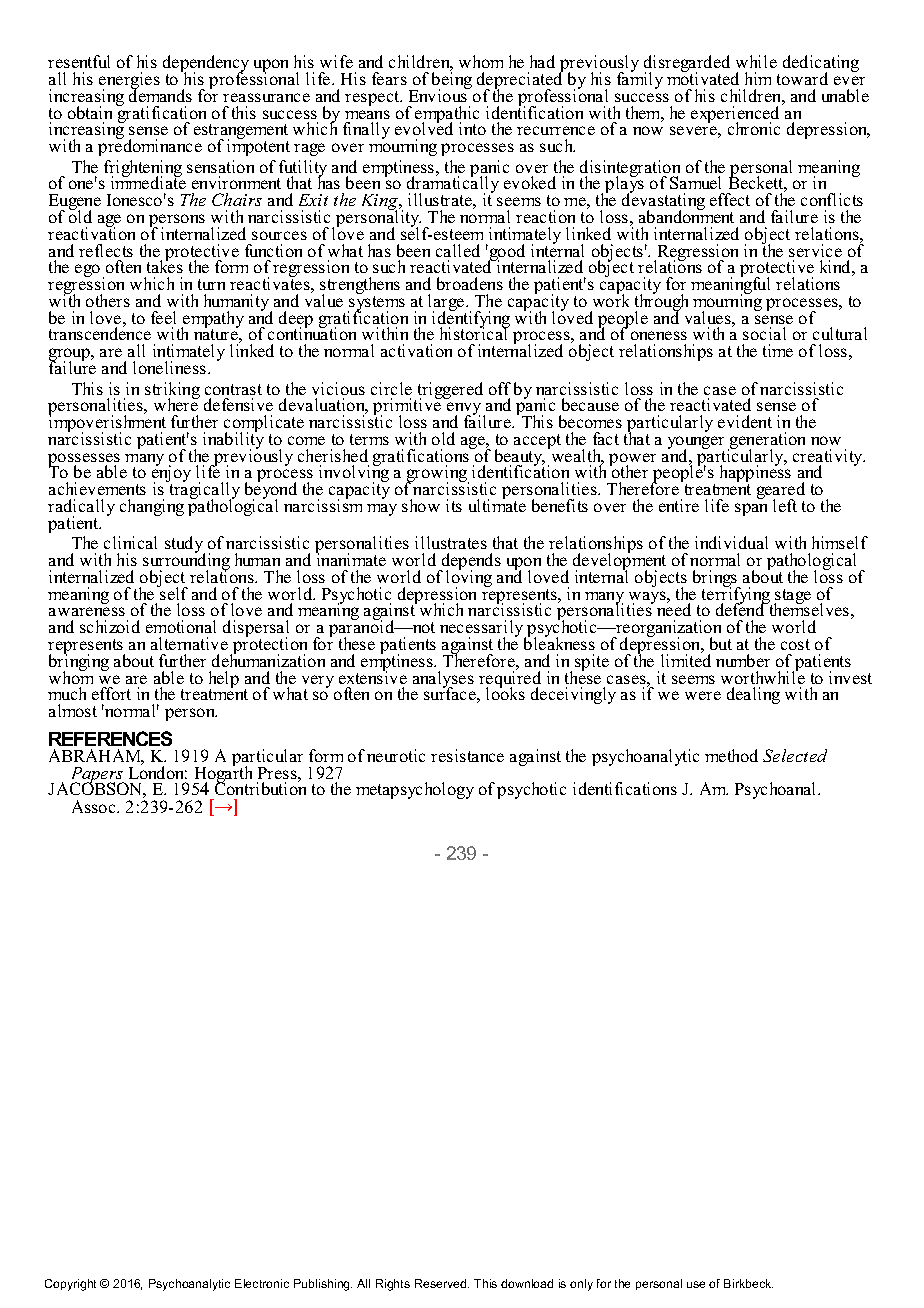 Image resolution: width=924 pixels, height=1308 pixels. I want to click on Copyright, so click(70, 1285).
